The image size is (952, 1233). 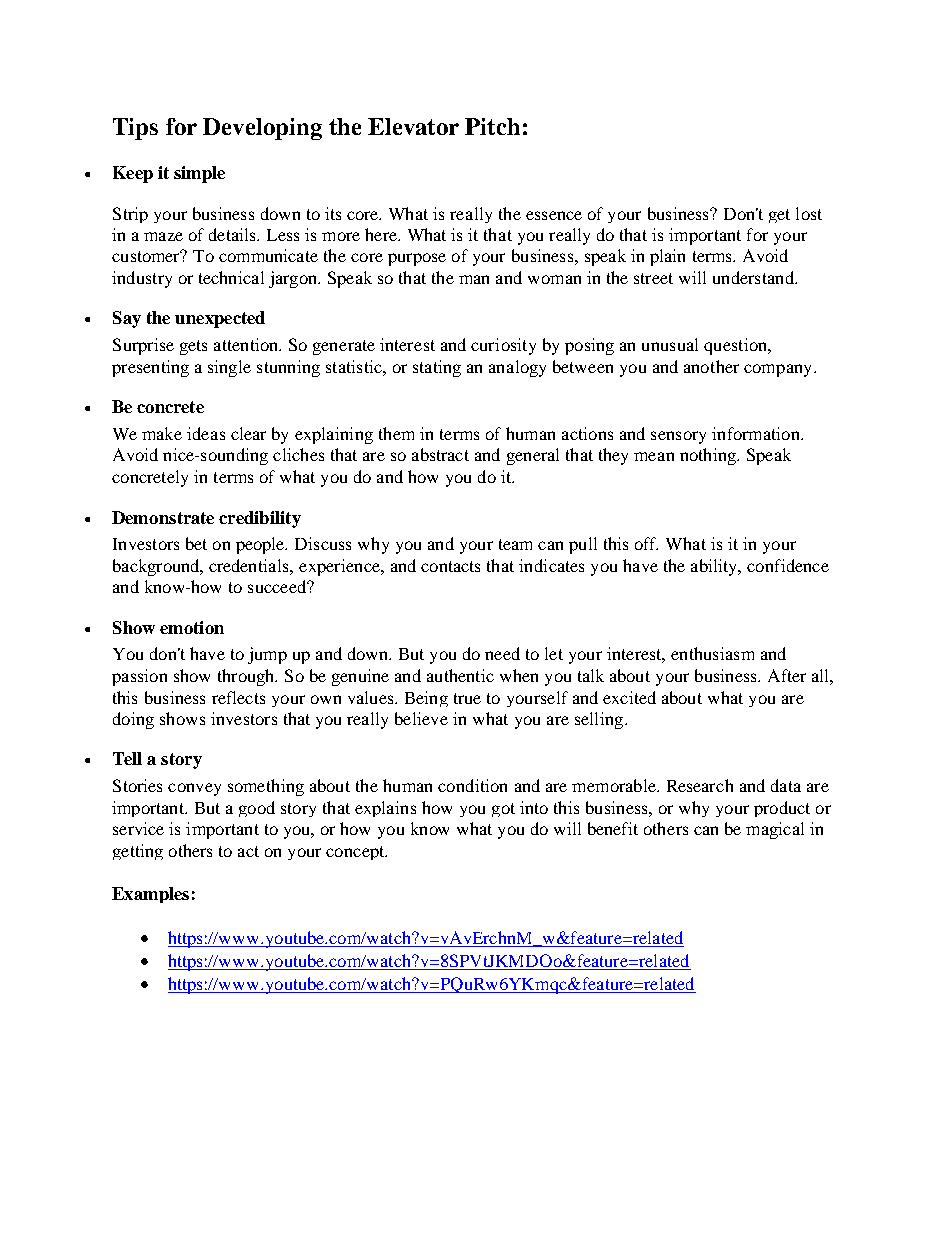 What do you see at coordinates (467, 698) in the screenshot?
I see `true` at bounding box center [467, 698].
